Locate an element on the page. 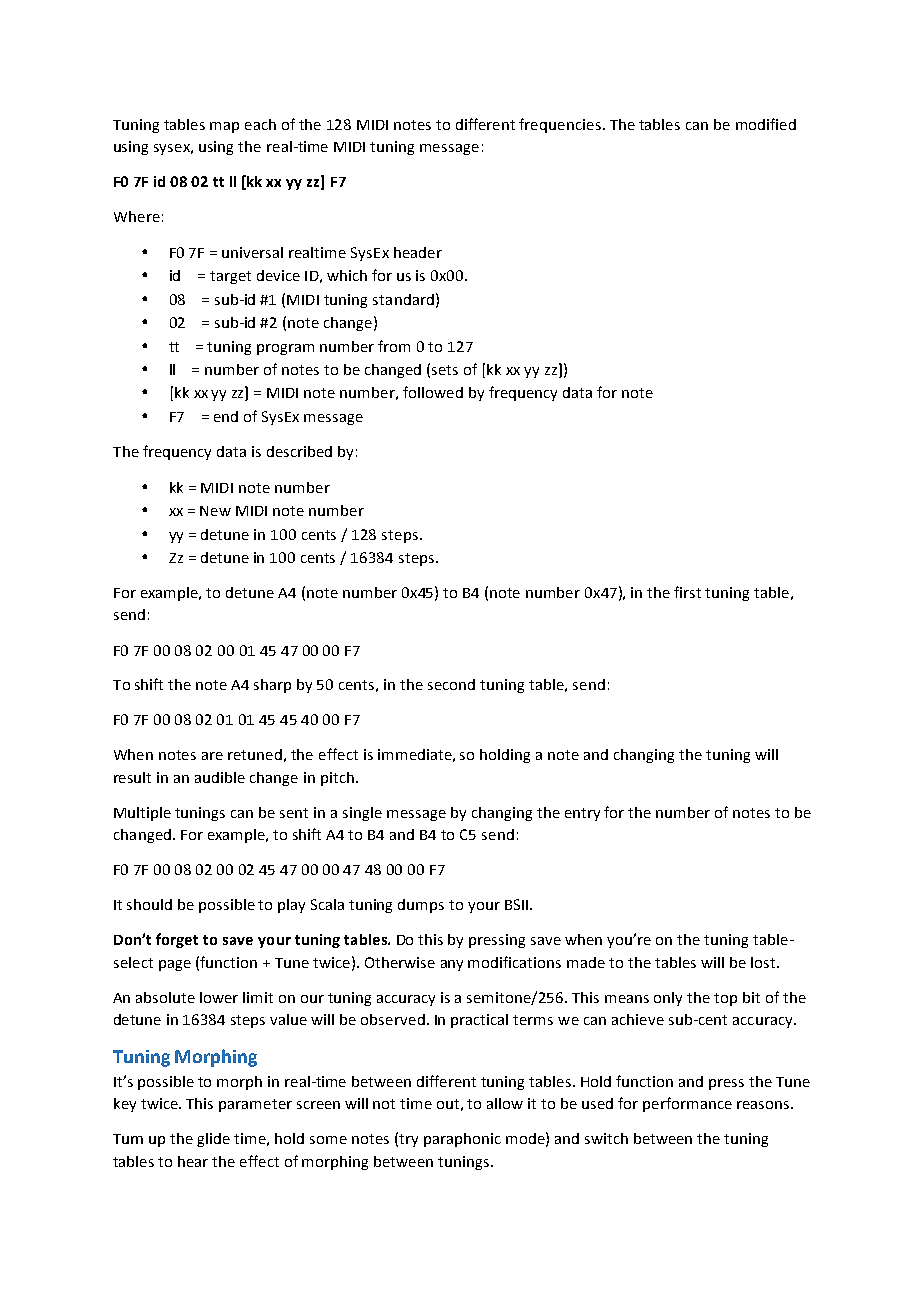 The width and height of the page is (924, 1308). second is located at coordinates (451, 684).
